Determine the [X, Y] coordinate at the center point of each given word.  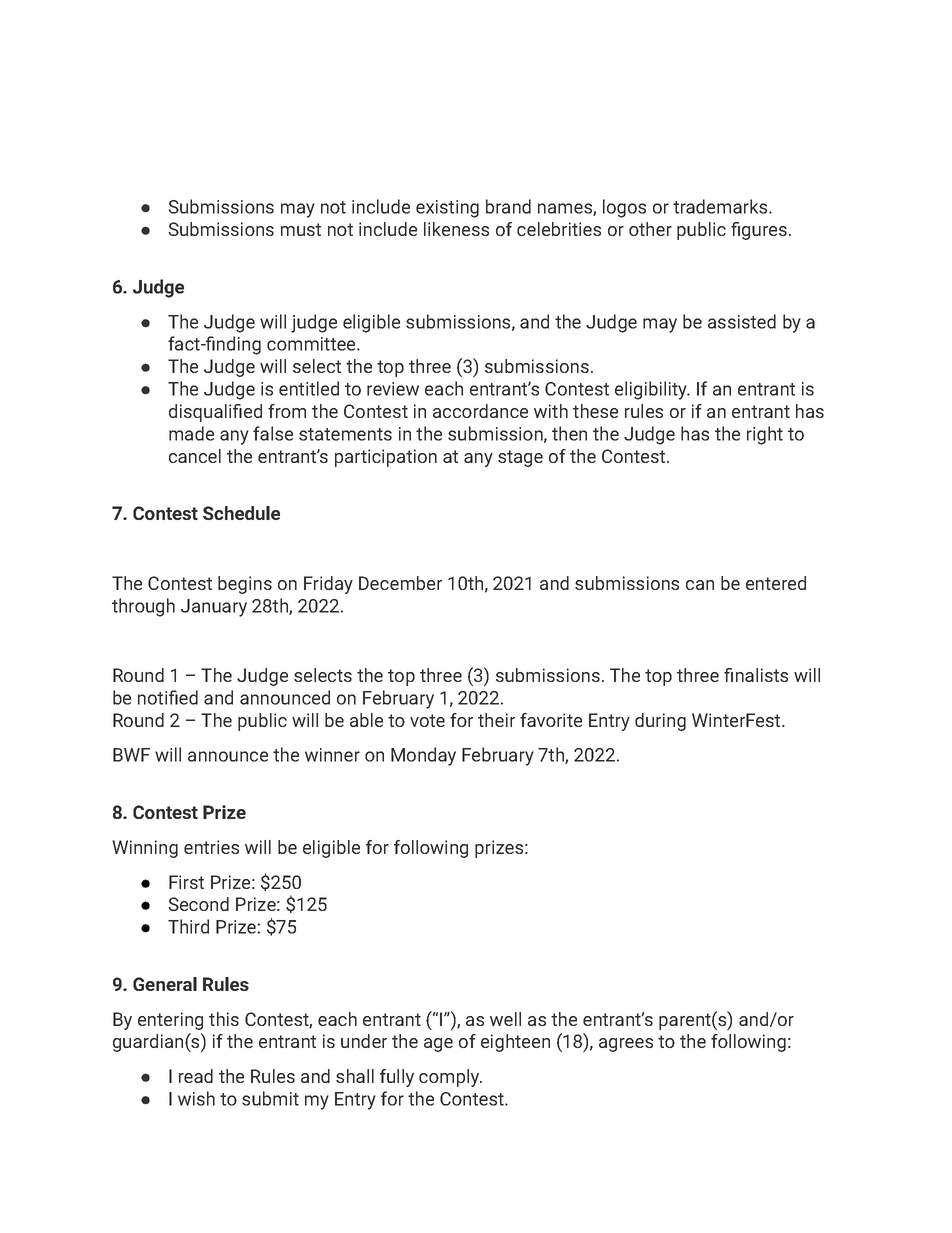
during [660, 722]
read [196, 1076]
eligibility [652, 390]
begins [245, 585]
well [505, 1019]
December [400, 583]
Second [199, 904]
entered [776, 583]
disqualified [215, 413]
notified [168, 697]
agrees [626, 1045]
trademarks [721, 206]
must [301, 229]
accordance [480, 411]
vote [427, 720]
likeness [456, 229]
